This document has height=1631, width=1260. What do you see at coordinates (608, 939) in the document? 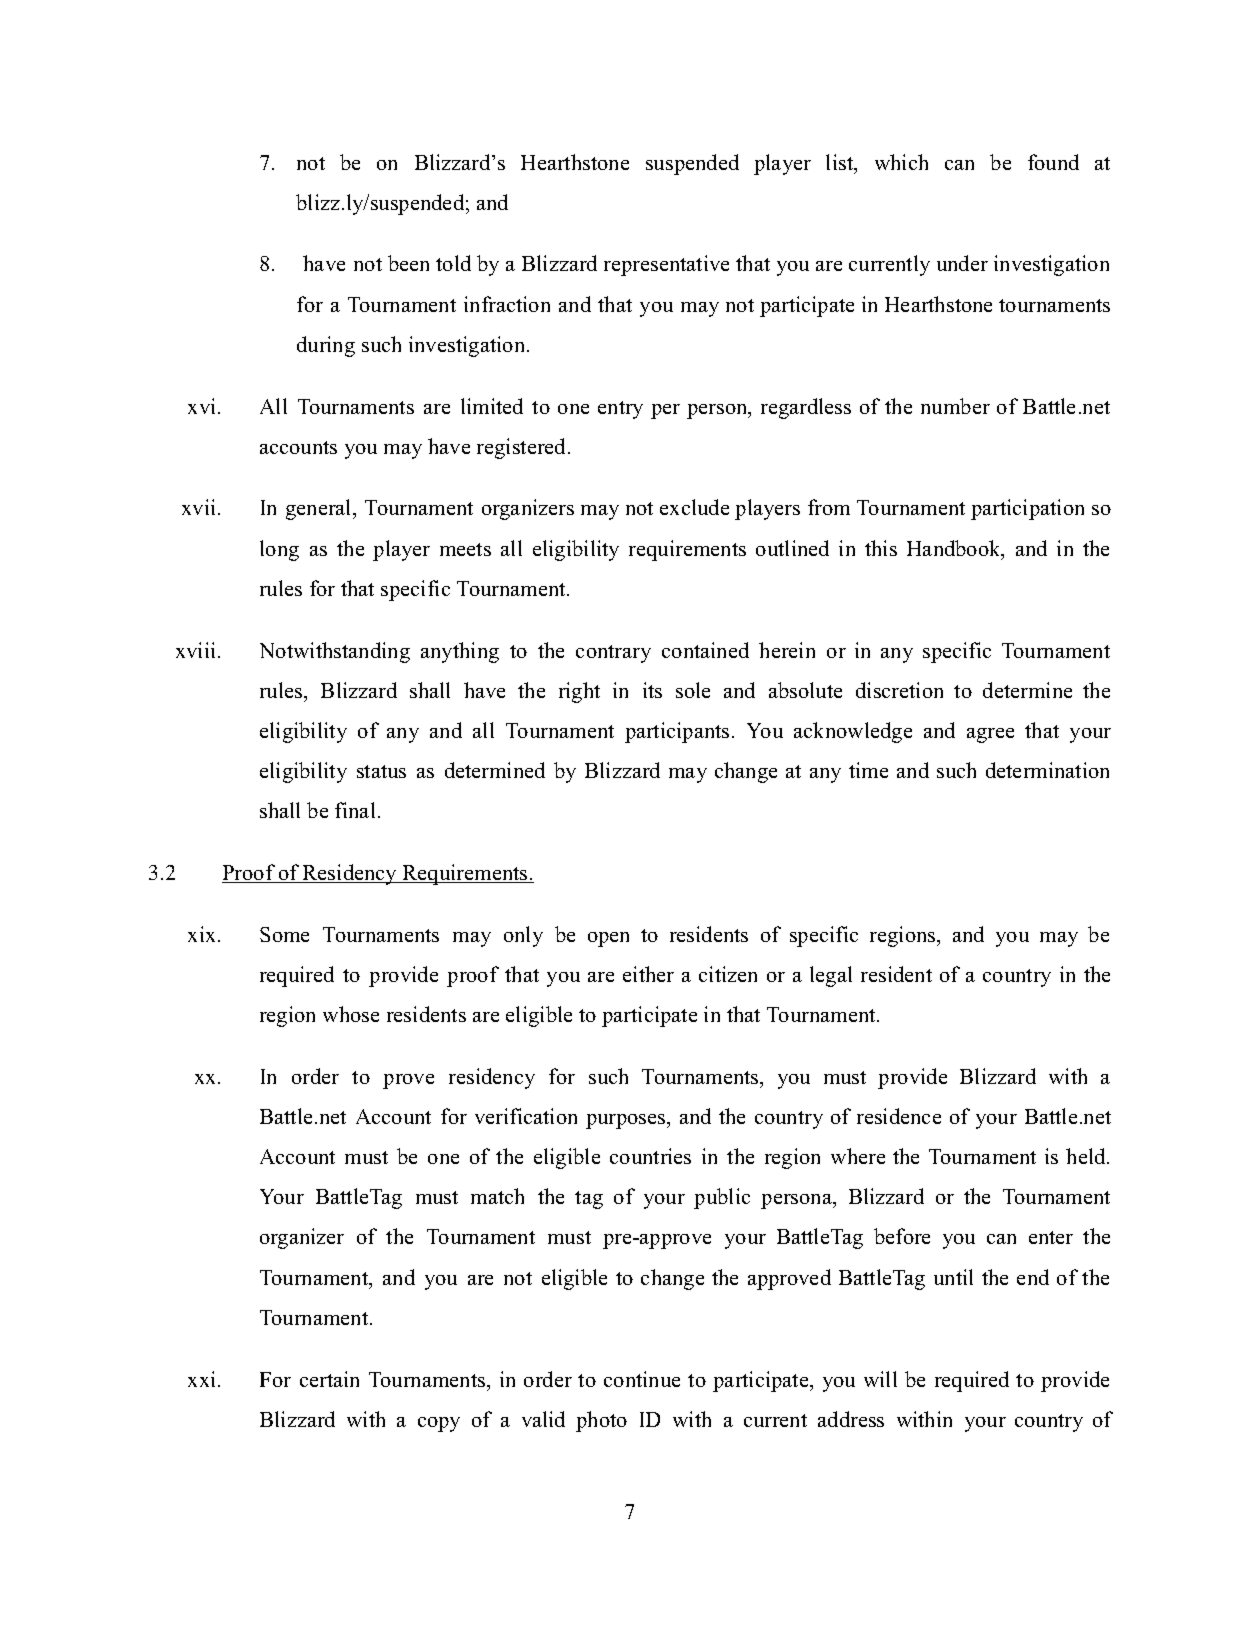
I see `open` at bounding box center [608, 939].
